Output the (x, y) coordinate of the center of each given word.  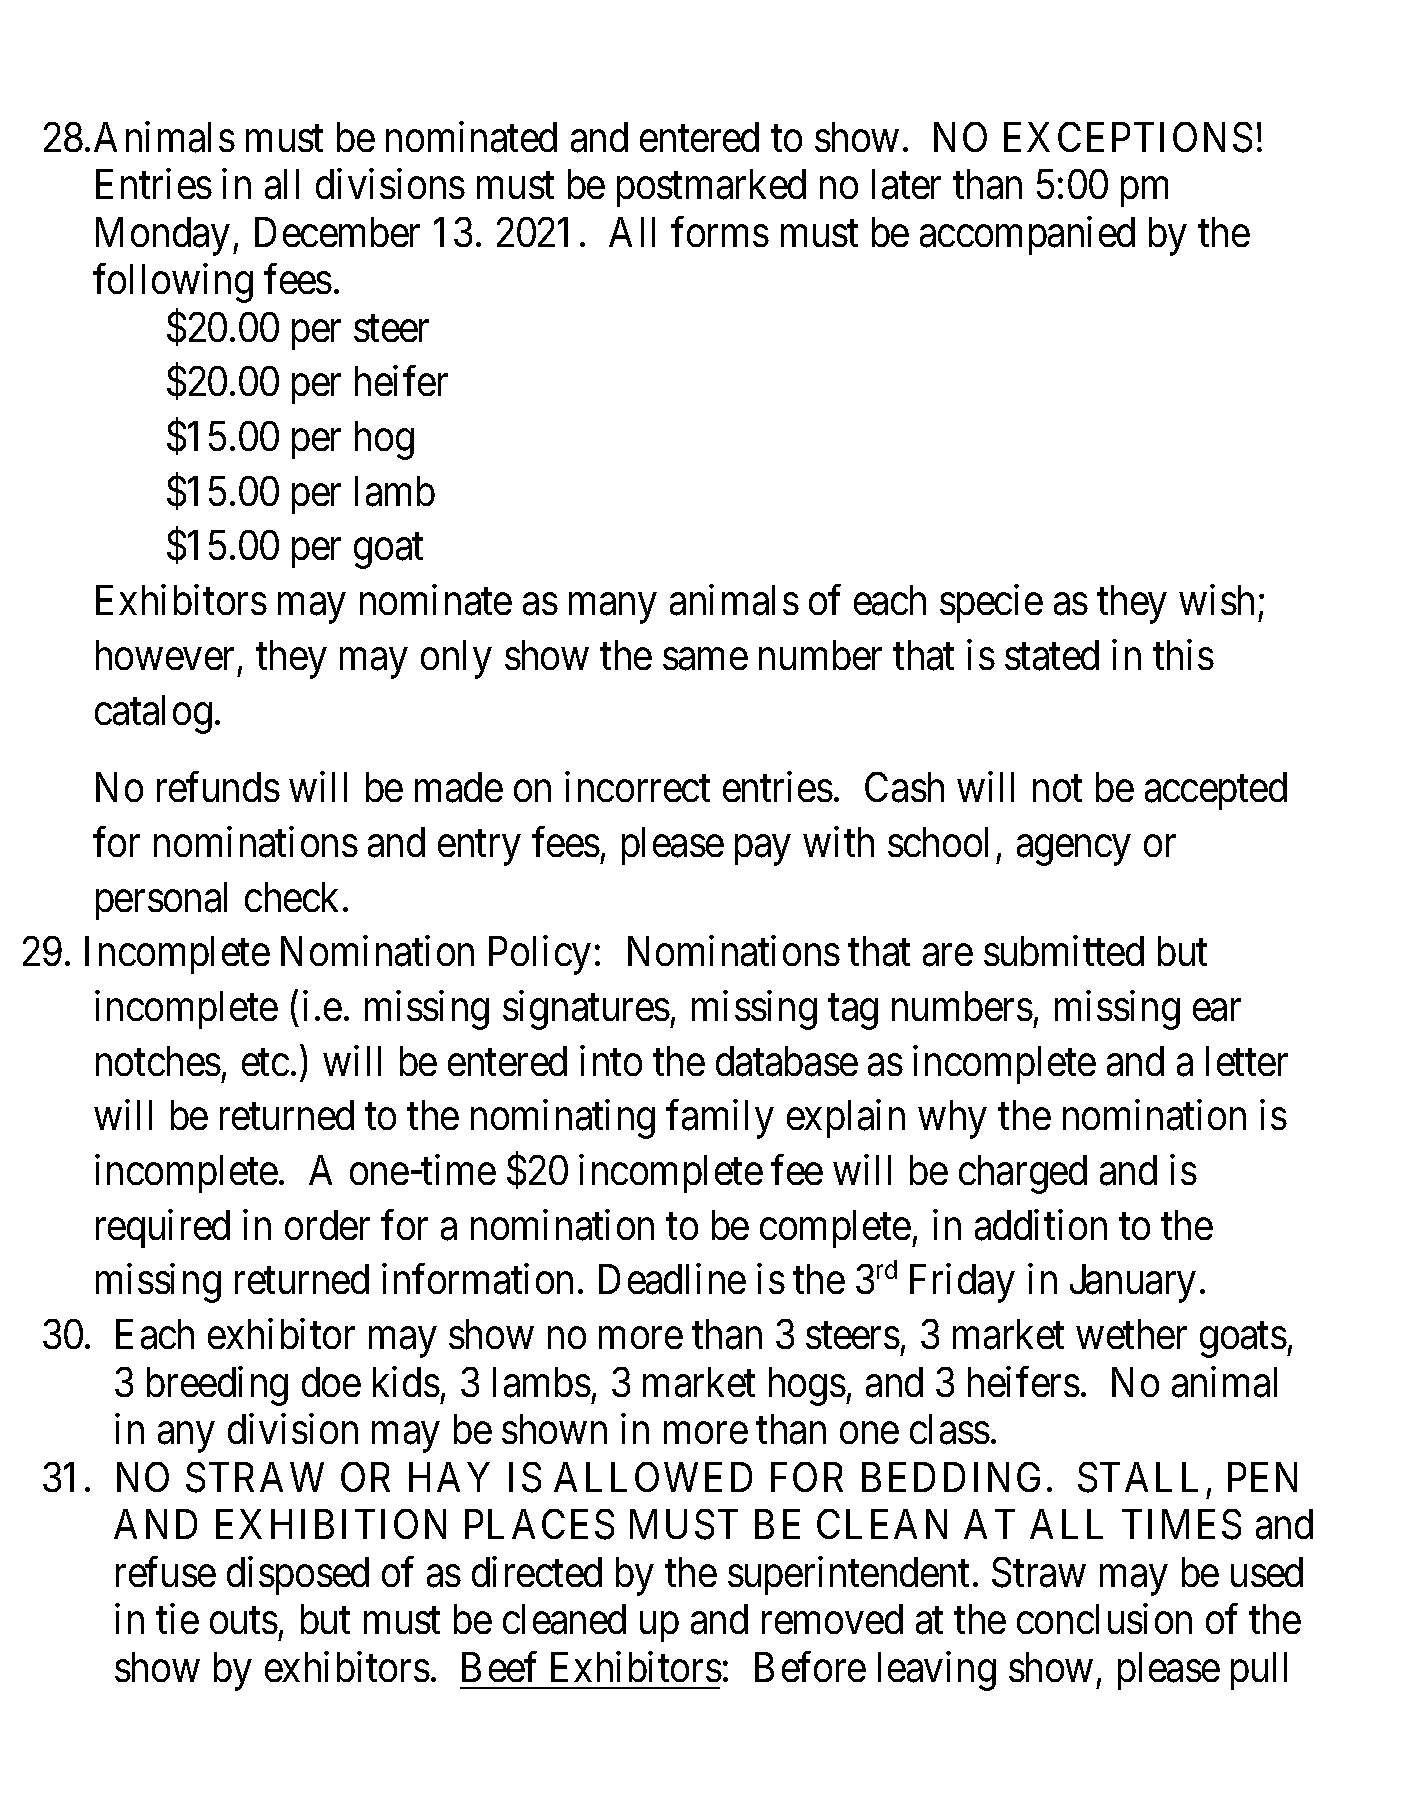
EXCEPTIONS (1128, 137)
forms (720, 232)
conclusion (1104, 1619)
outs (244, 1621)
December (337, 232)
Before (810, 1667)
